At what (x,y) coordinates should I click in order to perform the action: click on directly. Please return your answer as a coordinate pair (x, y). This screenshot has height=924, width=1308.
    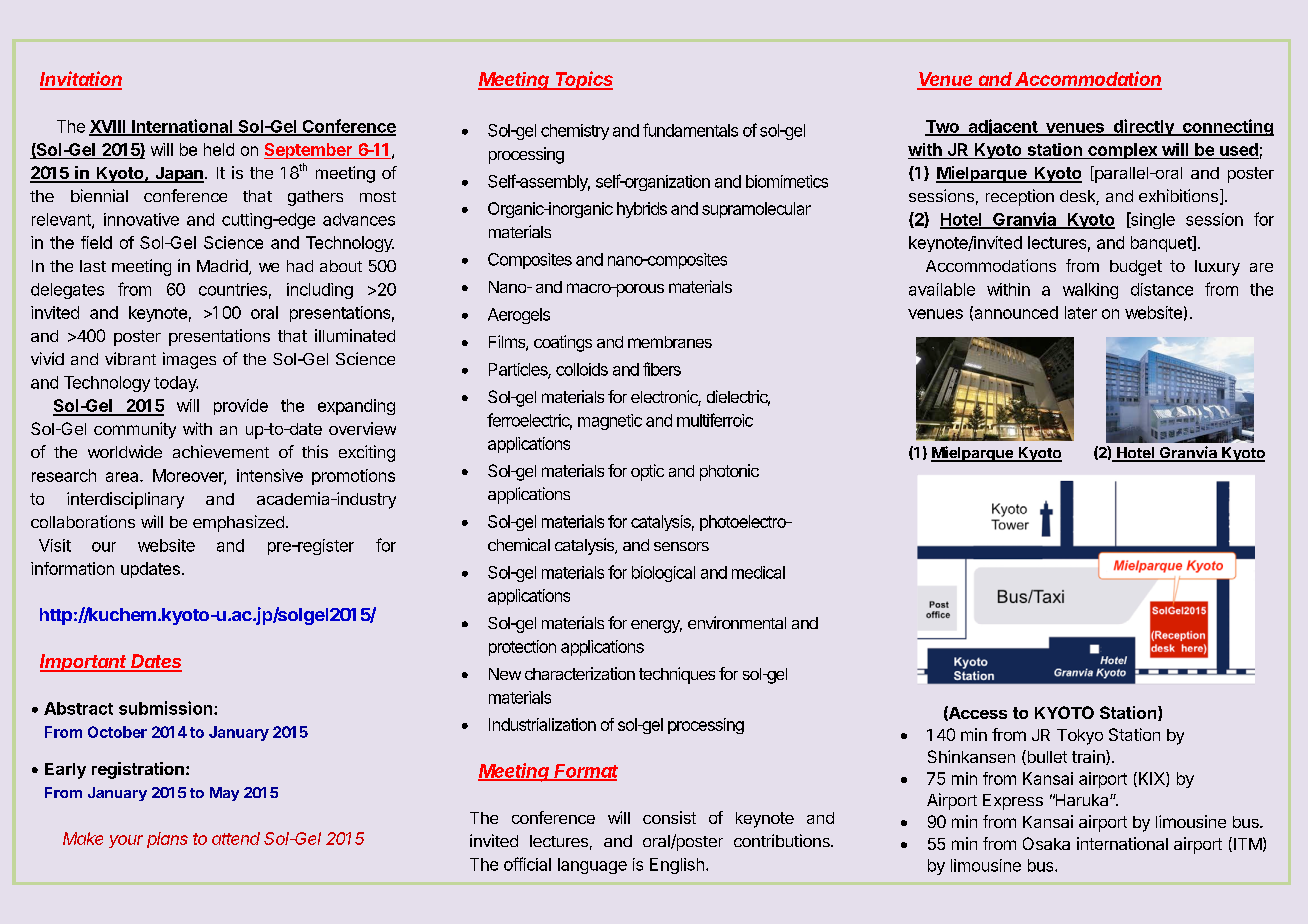
    Looking at the image, I should click on (1143, 127).
